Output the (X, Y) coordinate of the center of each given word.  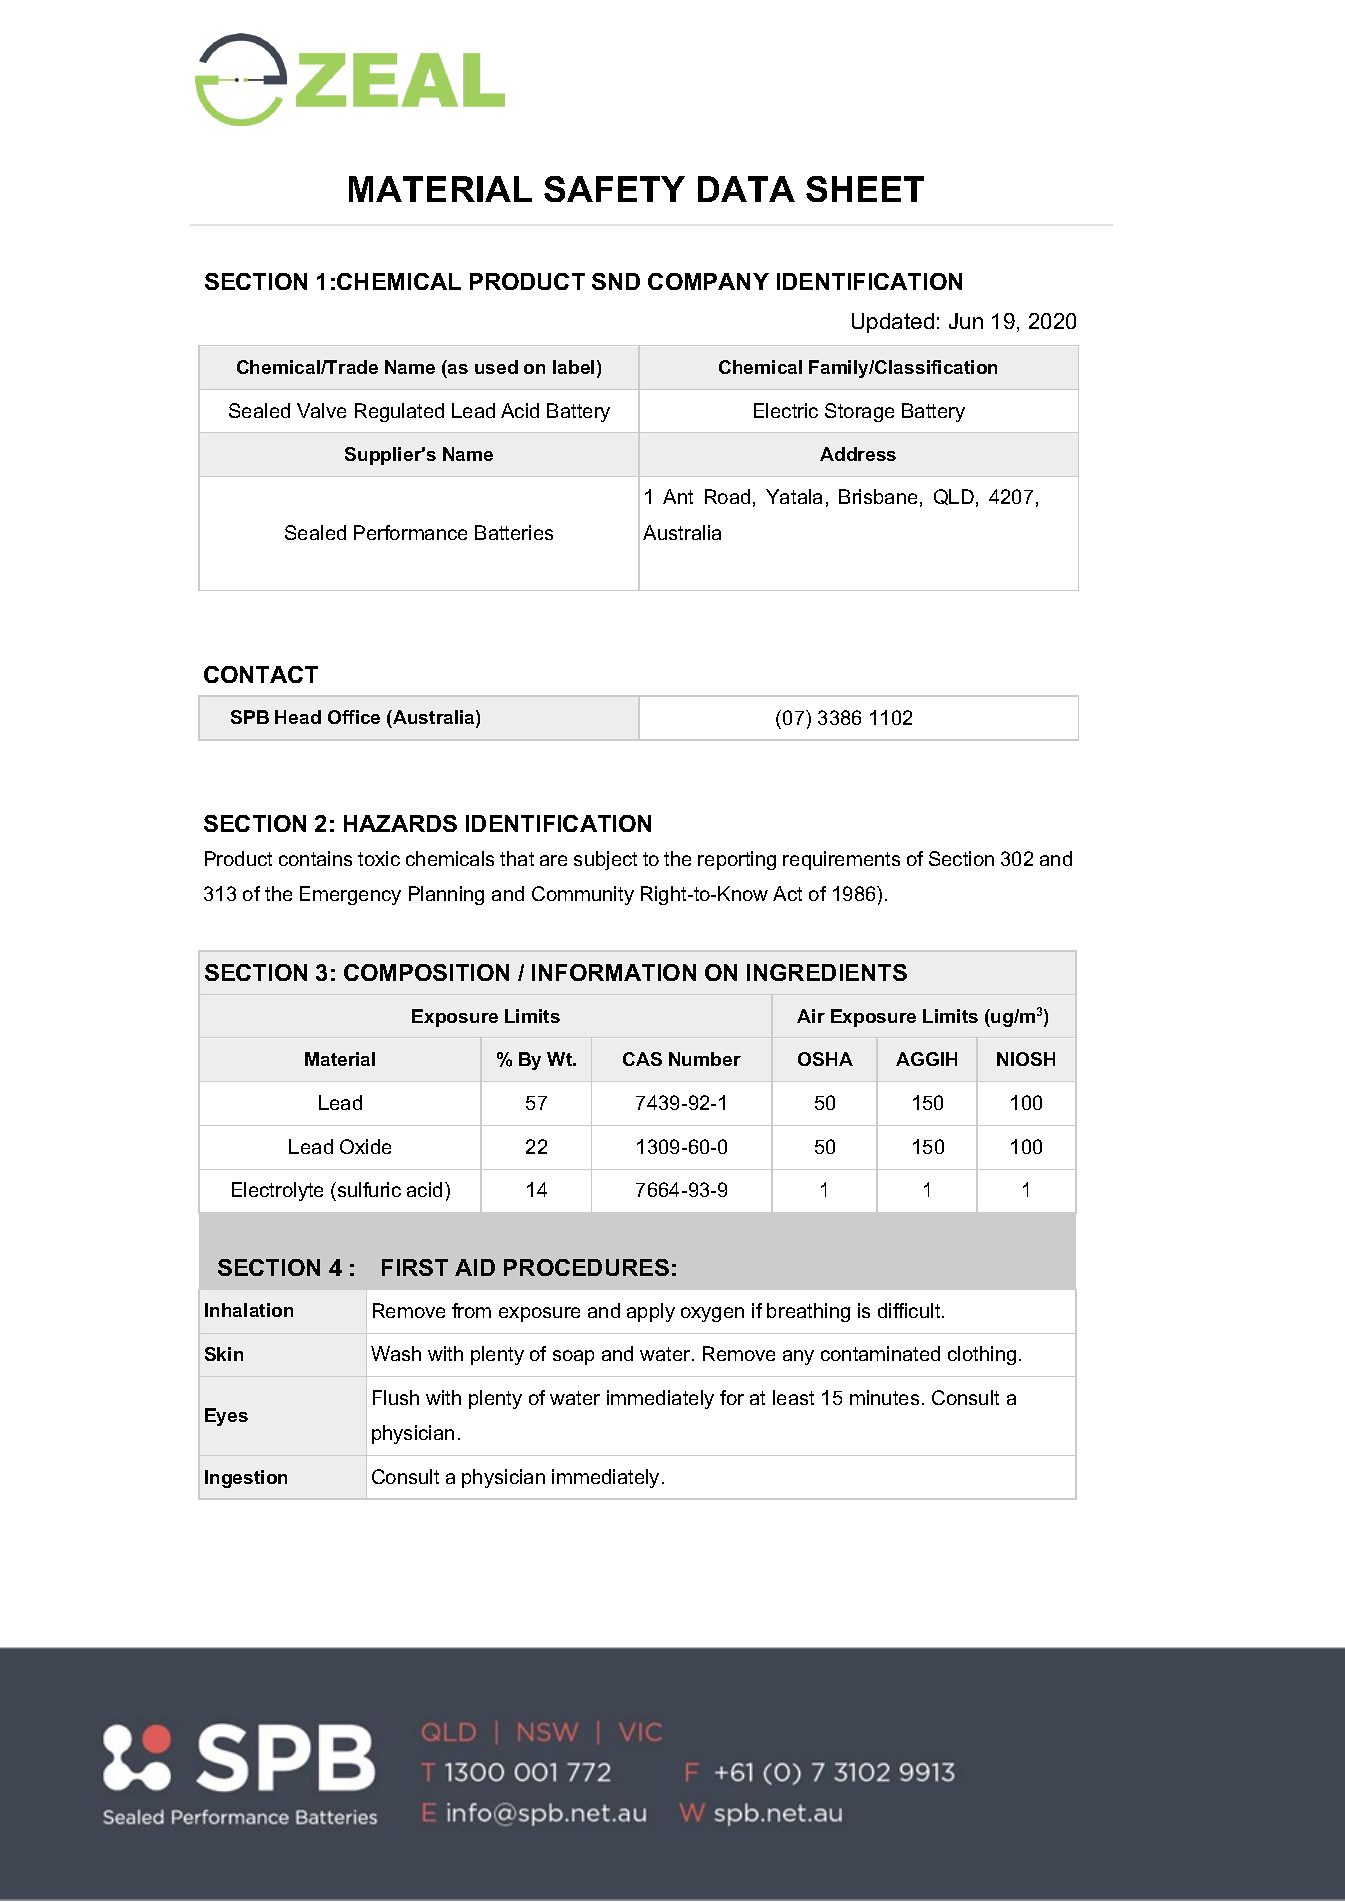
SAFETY (614, 189)
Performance (410, 532)
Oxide (365, 1146)
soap (573, 1357)
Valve (321, 410)
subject (605, 860)
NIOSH (1026, 1059)
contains (315, 858)
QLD (954, 497)
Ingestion (246, 1479)
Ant (678, 496)
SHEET (865, 189)
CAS (642, 1059)
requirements (841, 860)
